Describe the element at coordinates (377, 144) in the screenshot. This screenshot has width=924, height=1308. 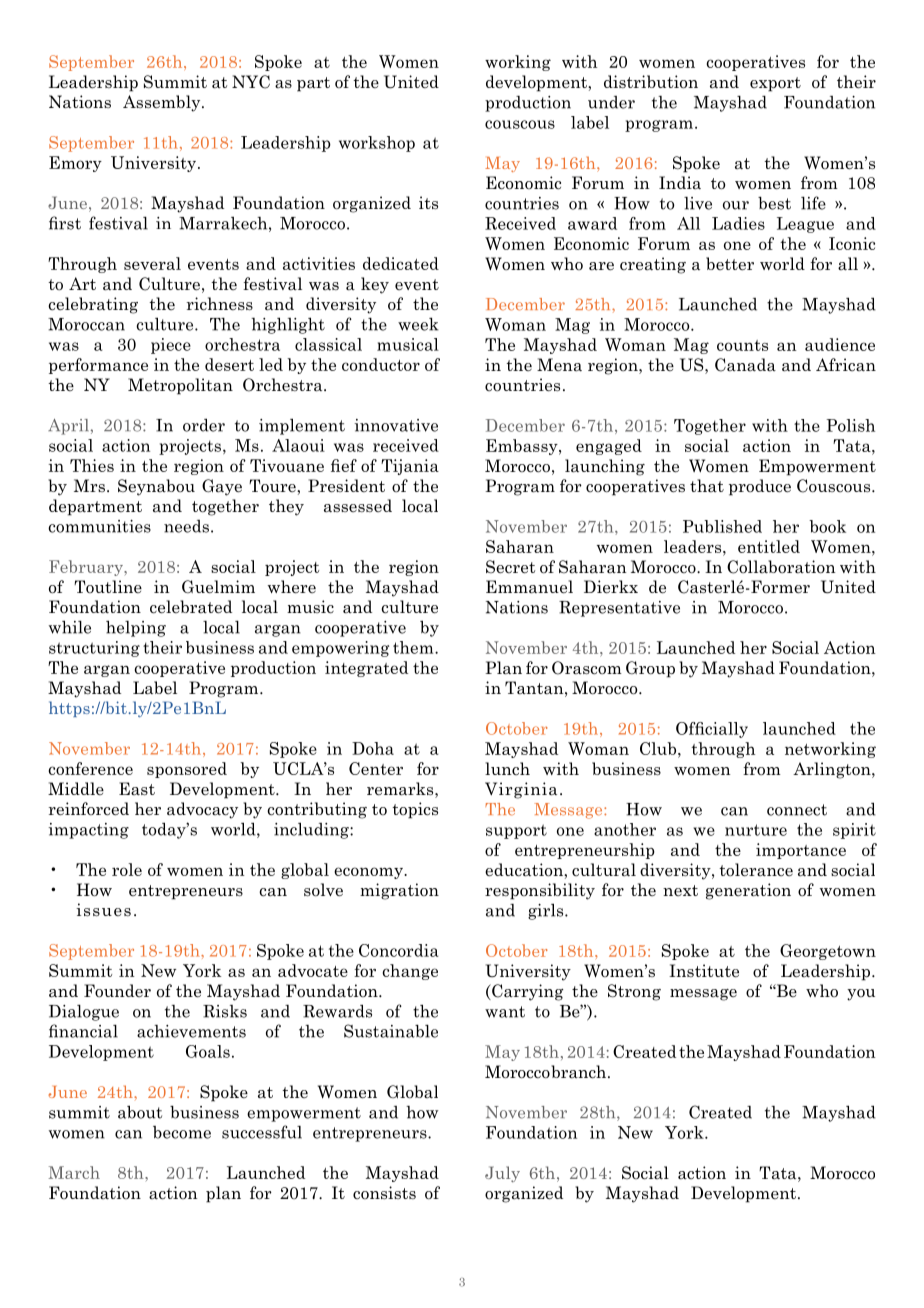
I see `workshop` at that location.
